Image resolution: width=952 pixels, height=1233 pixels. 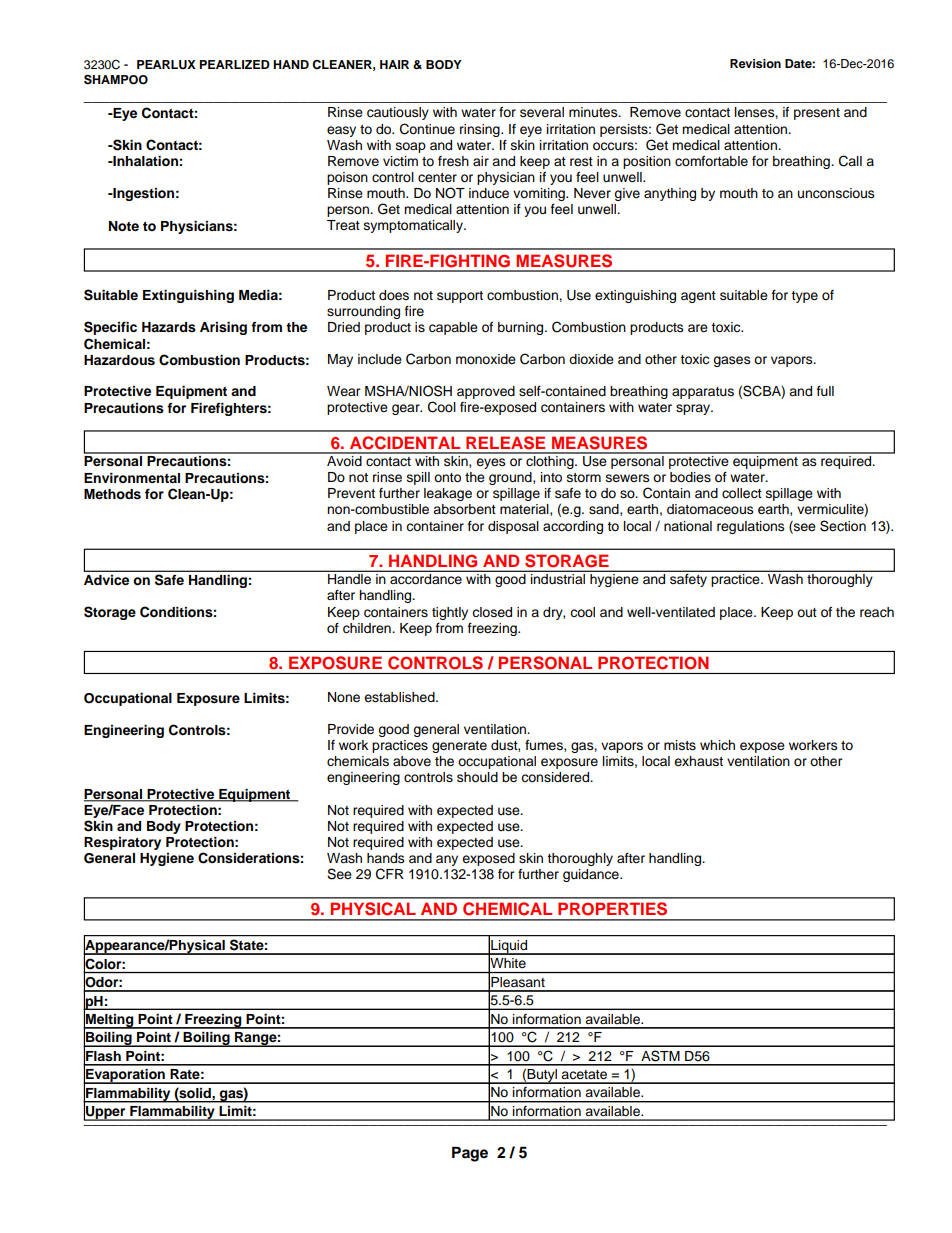 I want to click on Page, so click(x=470, y=1154).
